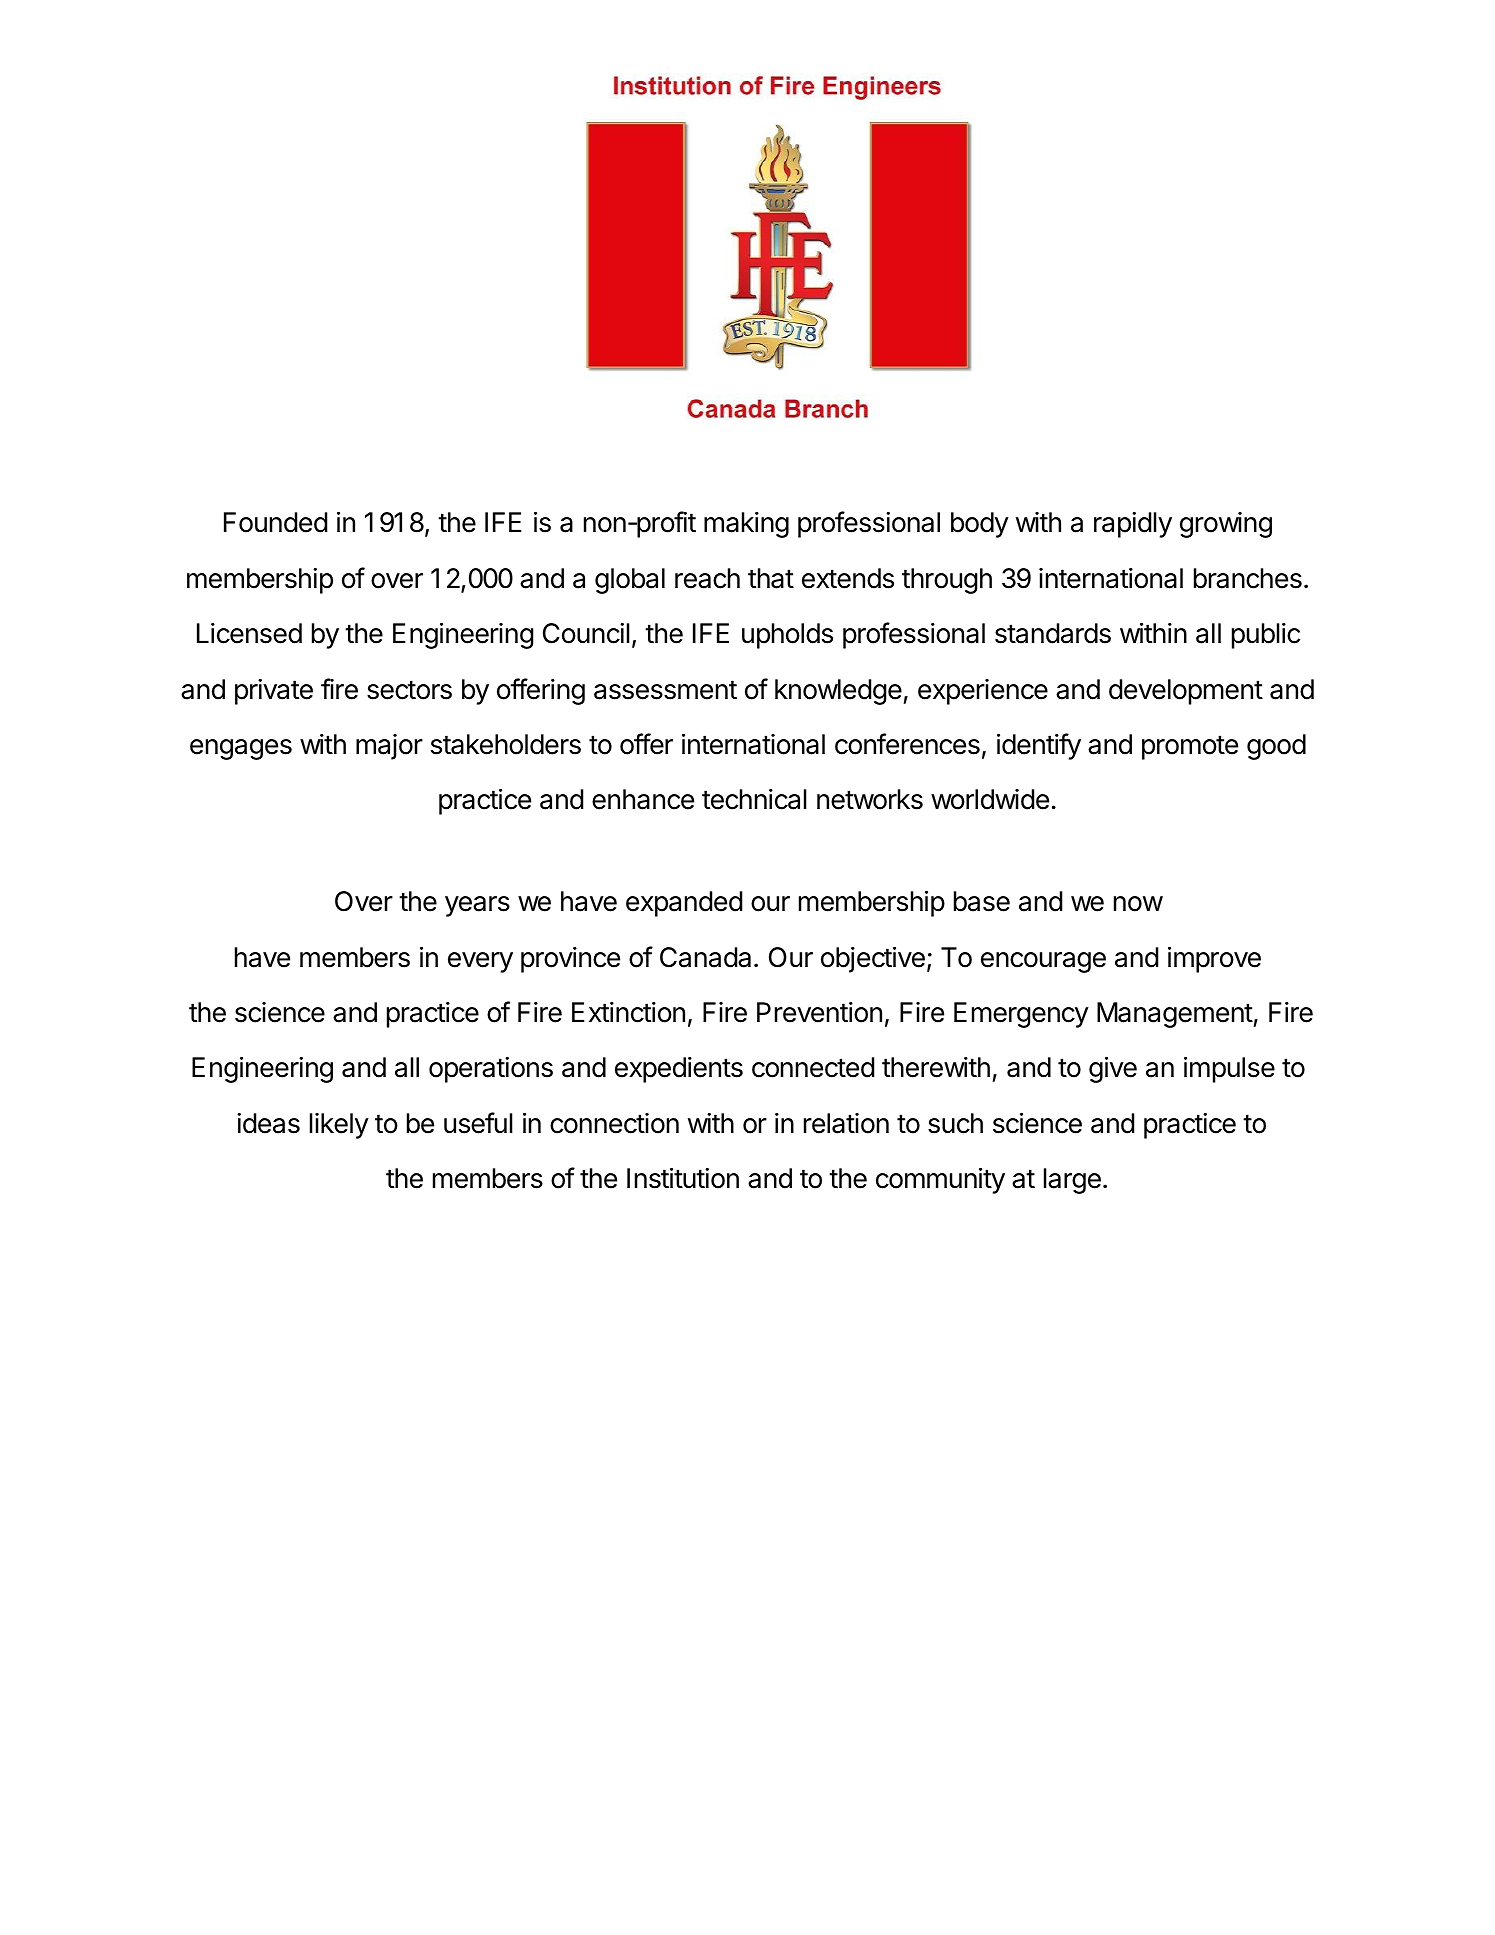 The image size is (1495, 1935). I want to click on worldwide, so click(990, 799).
